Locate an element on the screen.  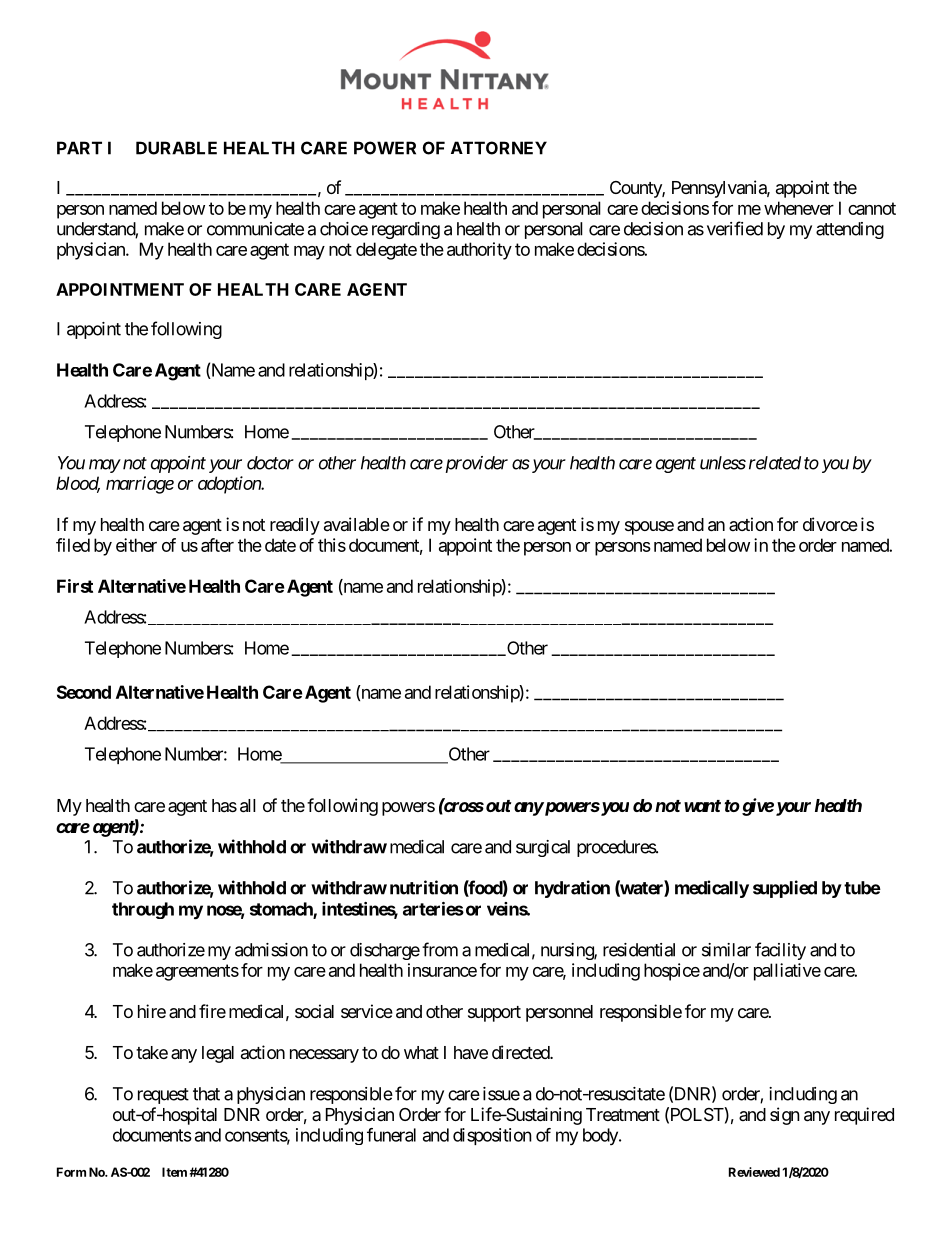
divorce is located at coordinates (830, 524).
